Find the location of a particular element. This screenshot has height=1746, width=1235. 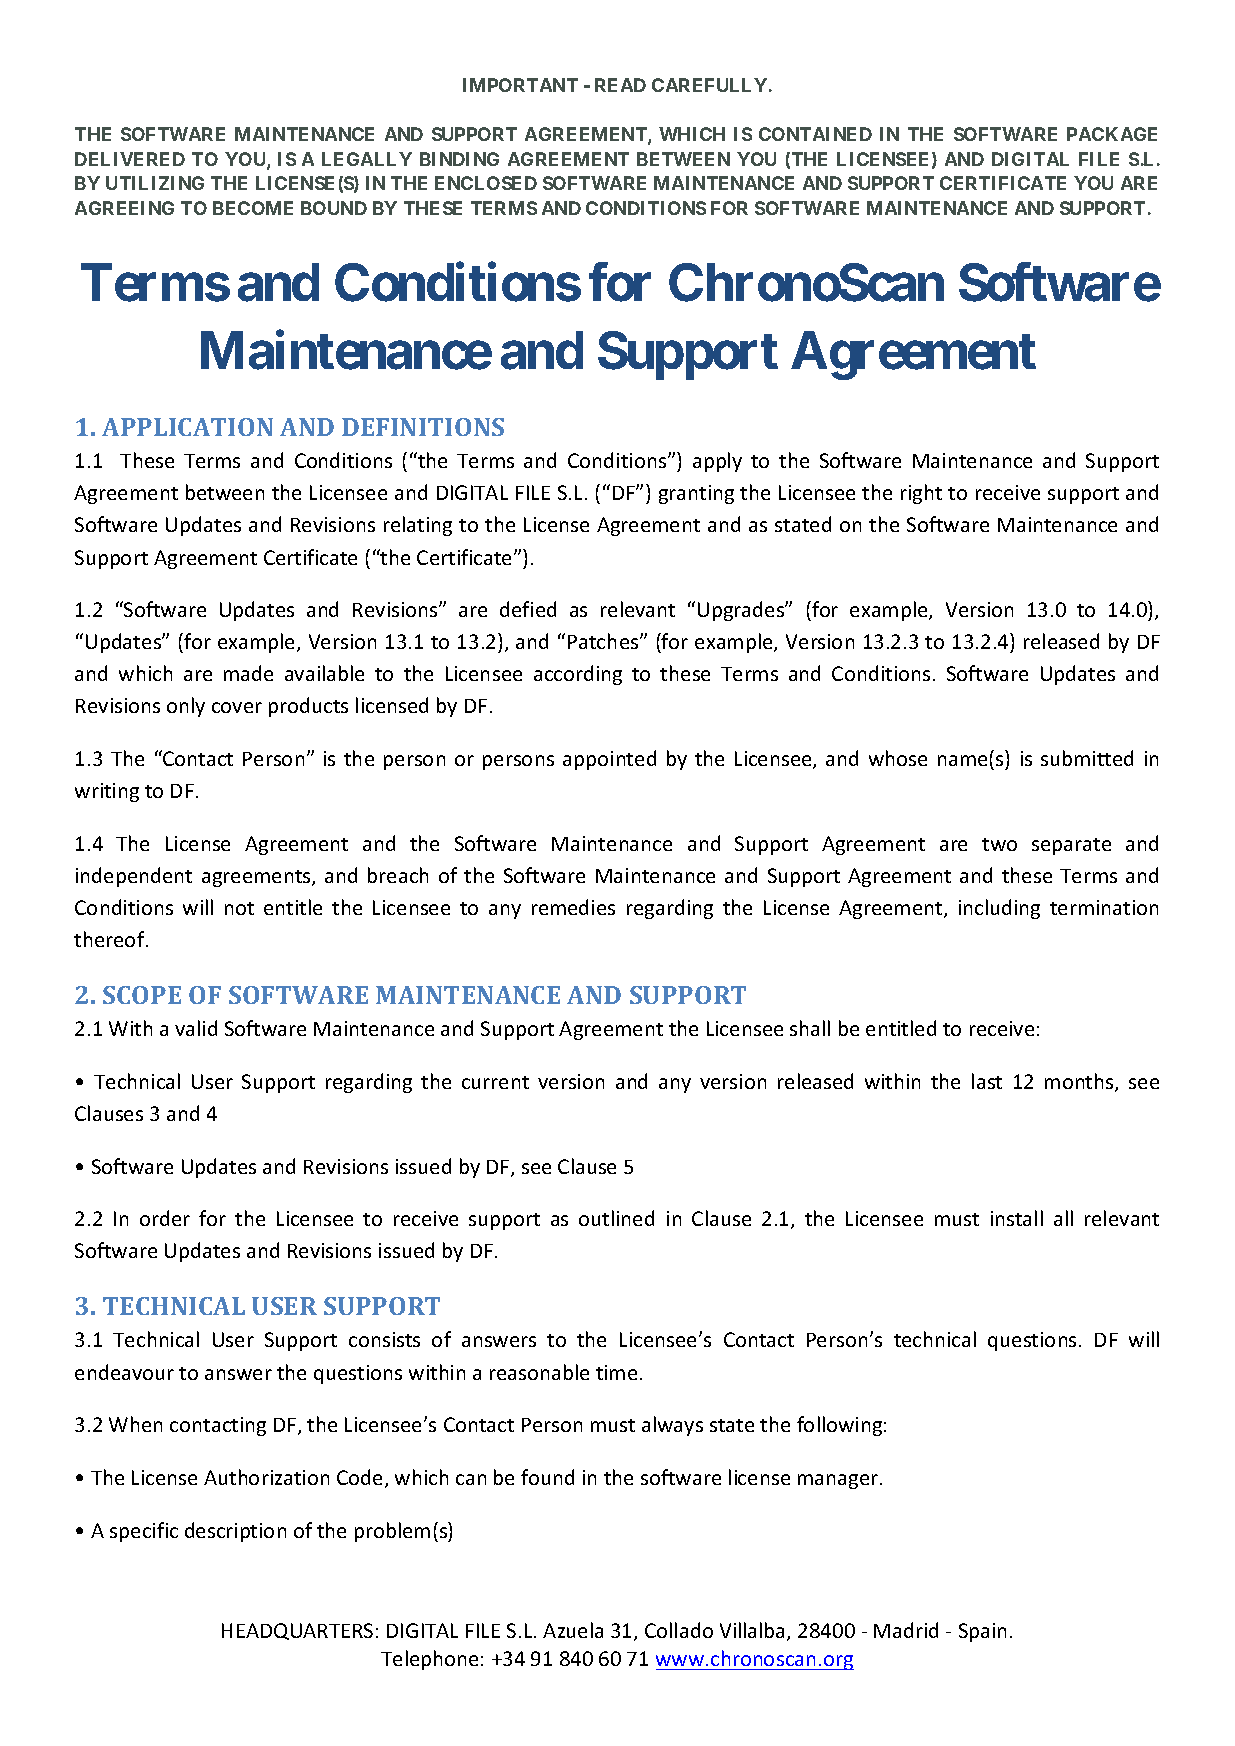

made is located at coordinates (248, 673).
